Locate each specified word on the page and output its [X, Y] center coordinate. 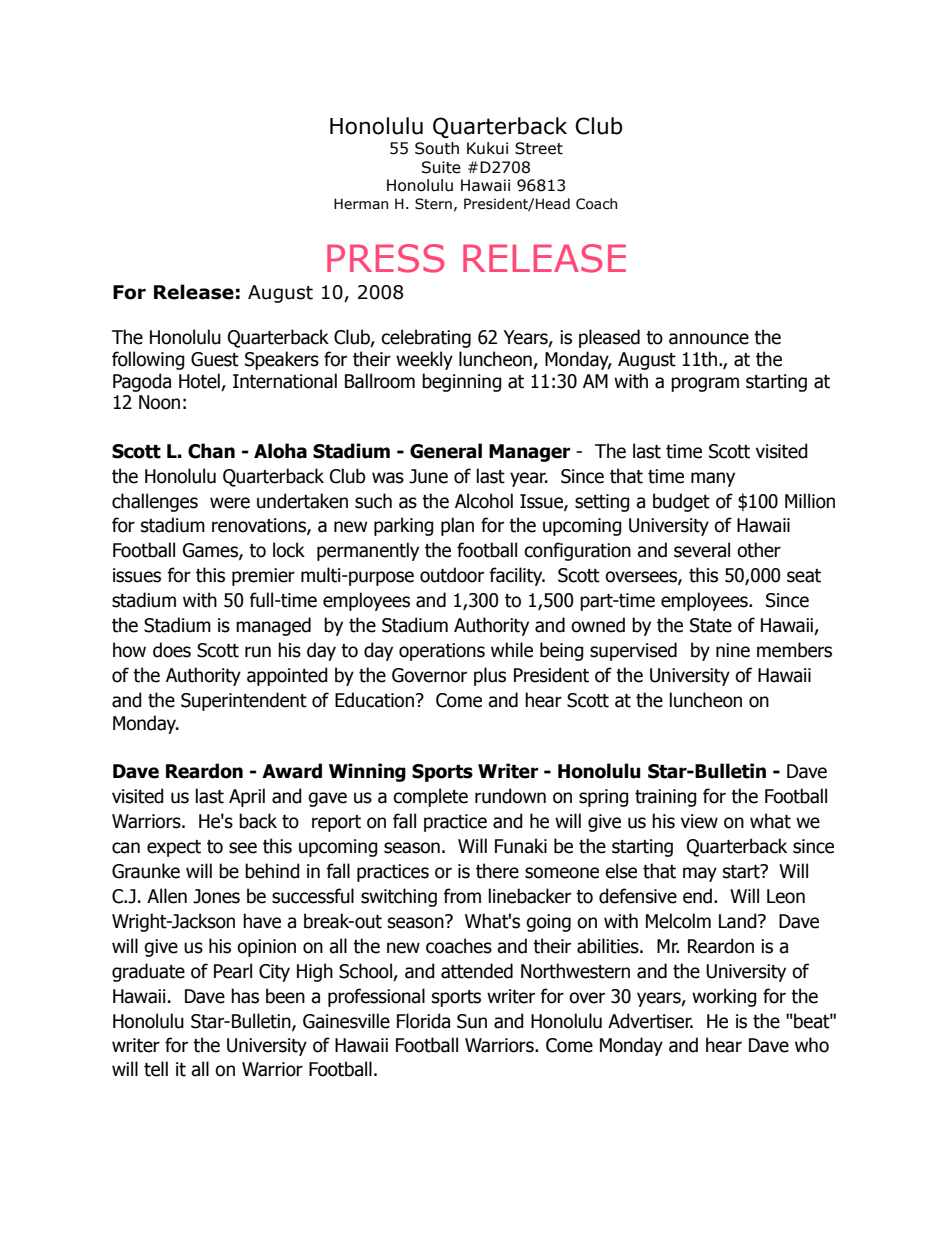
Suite [441, 167]
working [724, 997]
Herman [361, 204]
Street [539, 148]
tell [156, 1069]
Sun [472, 1021]
